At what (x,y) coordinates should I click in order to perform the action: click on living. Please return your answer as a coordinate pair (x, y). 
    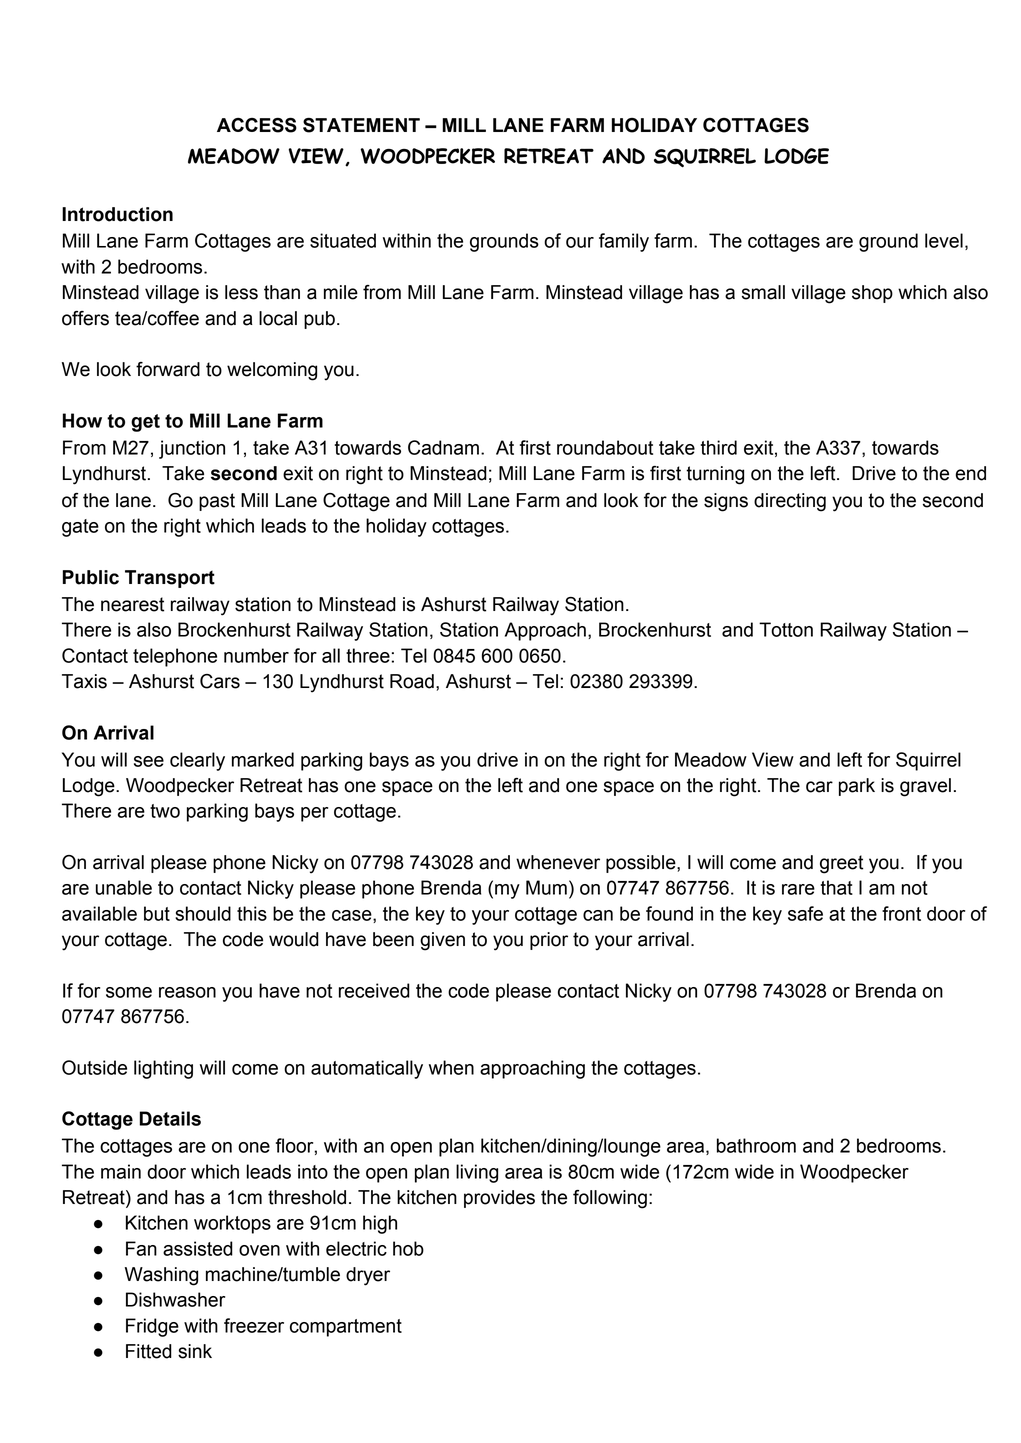
    Looking at the image, I should click on (477, 1173).
